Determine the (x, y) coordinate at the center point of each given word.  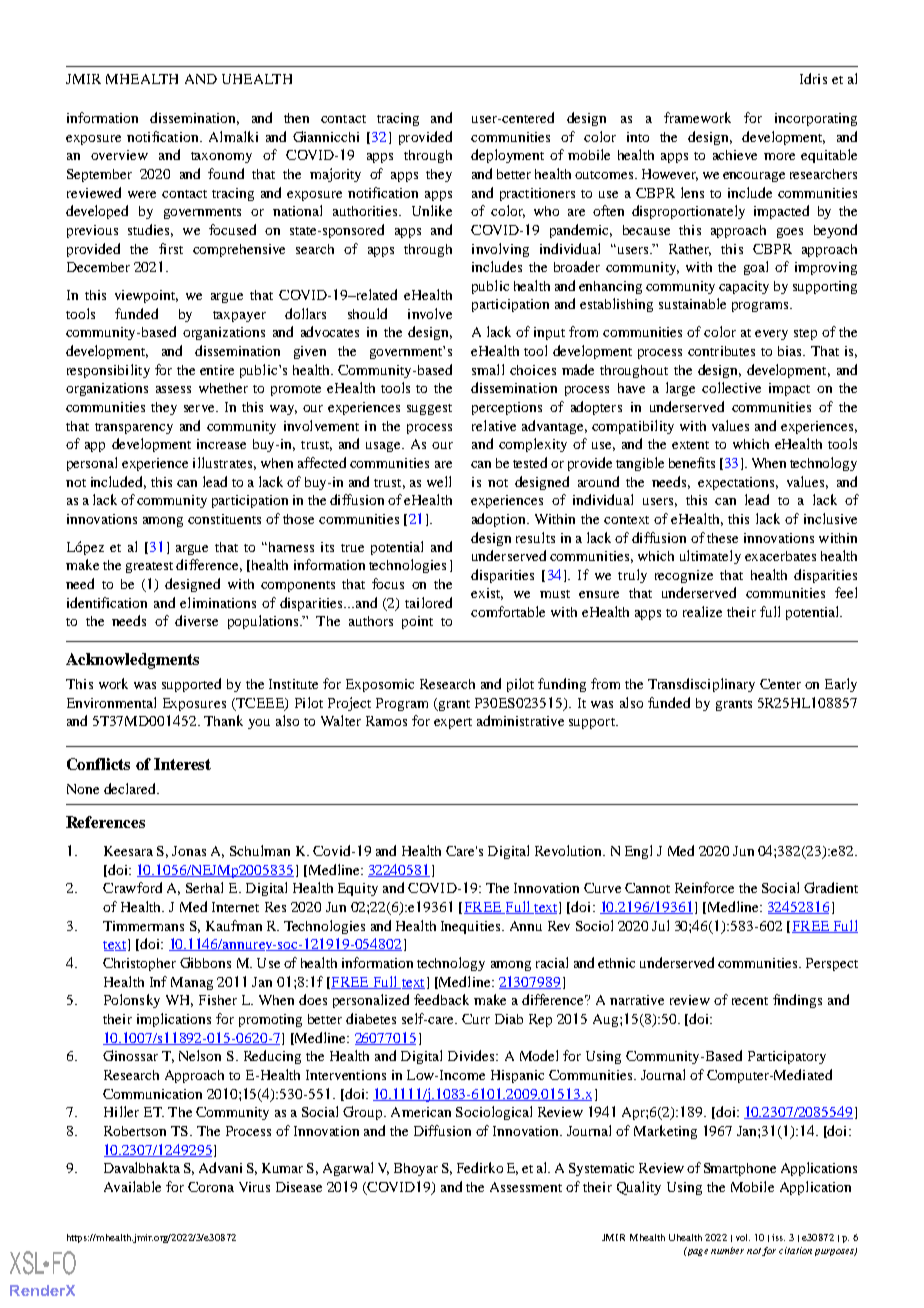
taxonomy (221, 157)
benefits (692, 462)
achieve (735, 155)
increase (221, 444)
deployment (507, 156)
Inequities (472, 927)
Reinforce (704, 887)
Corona (211, 1187)
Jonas (189, 851)
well (439, 481)
